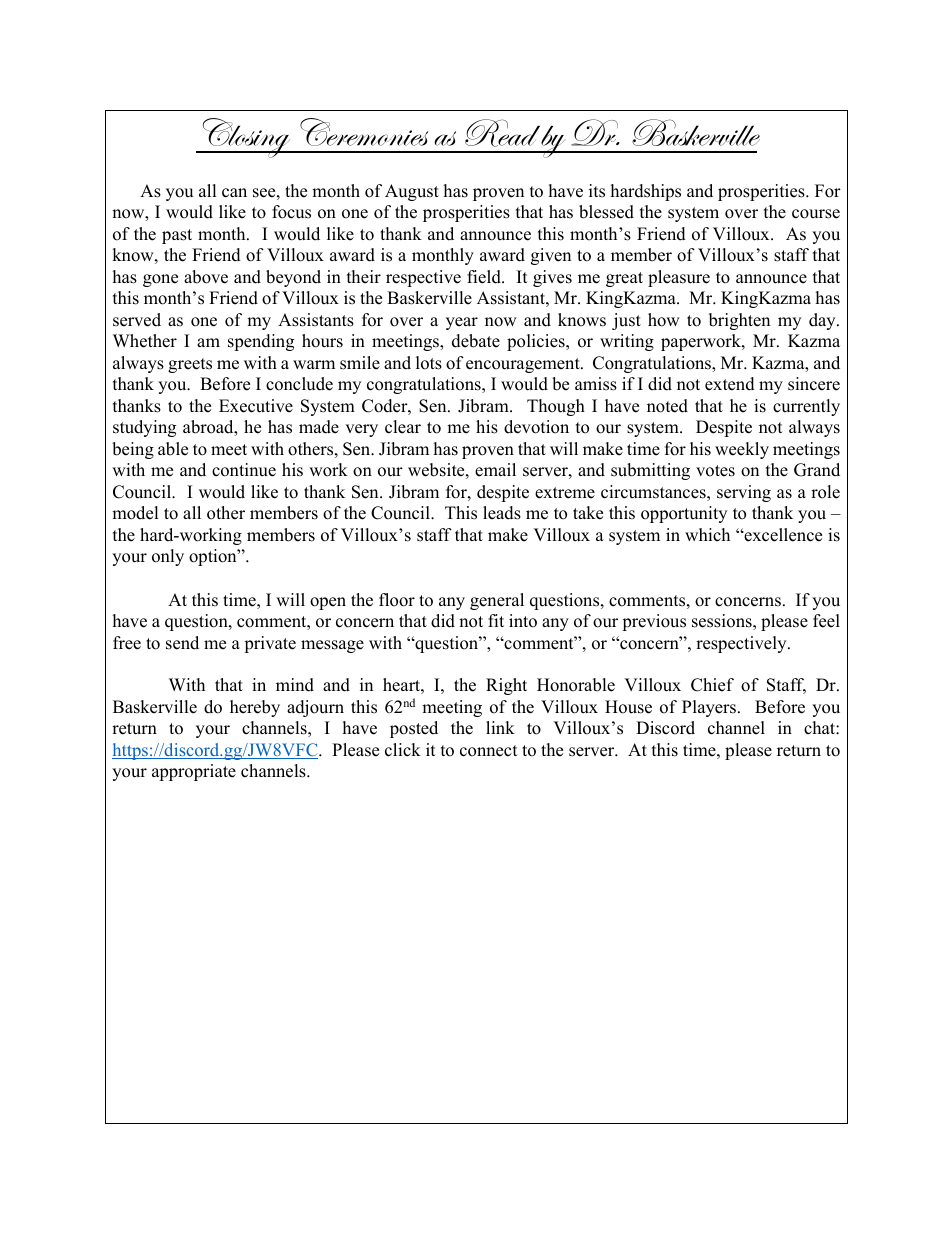  What do you see at coordinates (194, 772) in the document?
I see `appropriate` at bounding box center [194, 772].
